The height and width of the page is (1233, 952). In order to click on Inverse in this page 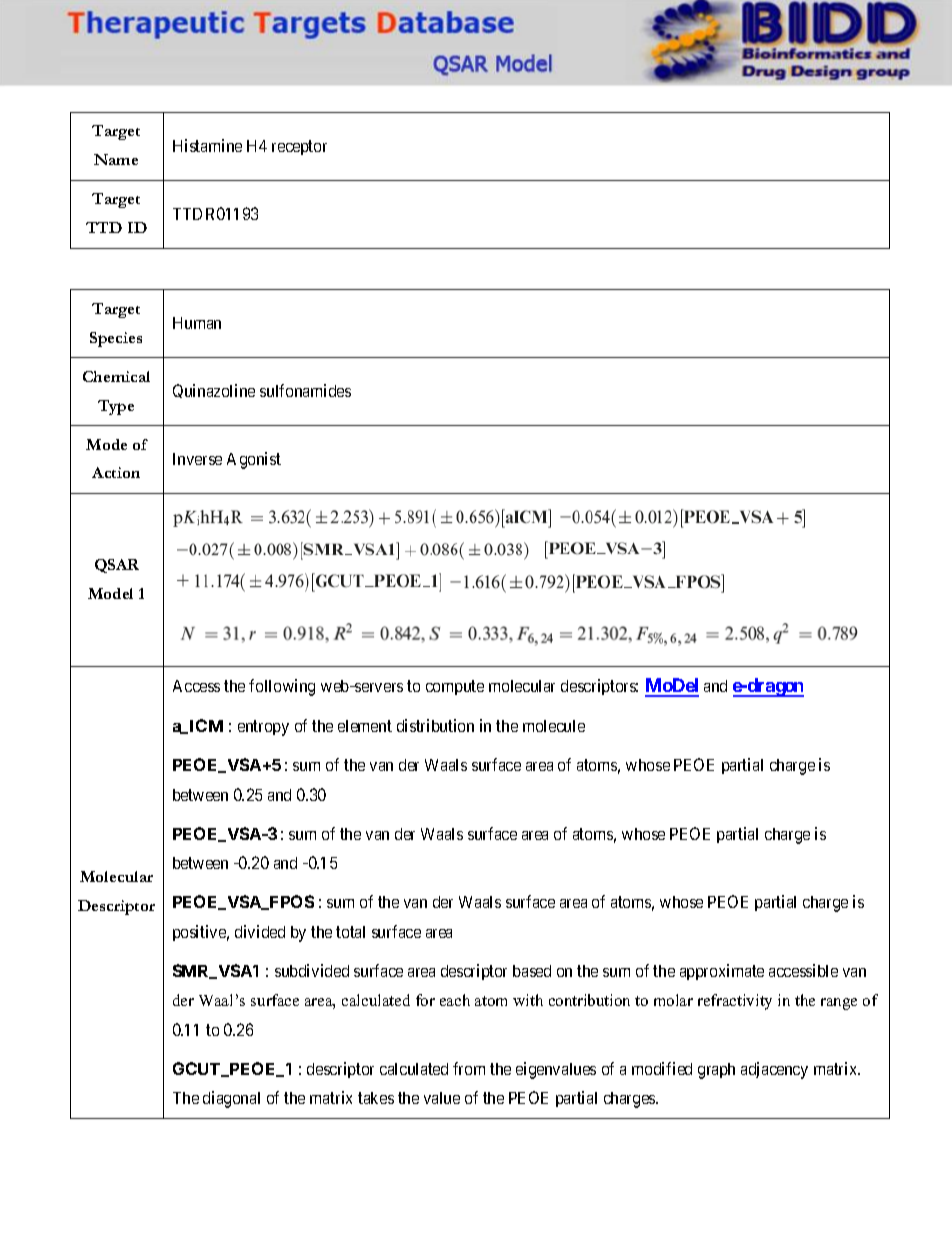, I will do `click(197, 459)`.
